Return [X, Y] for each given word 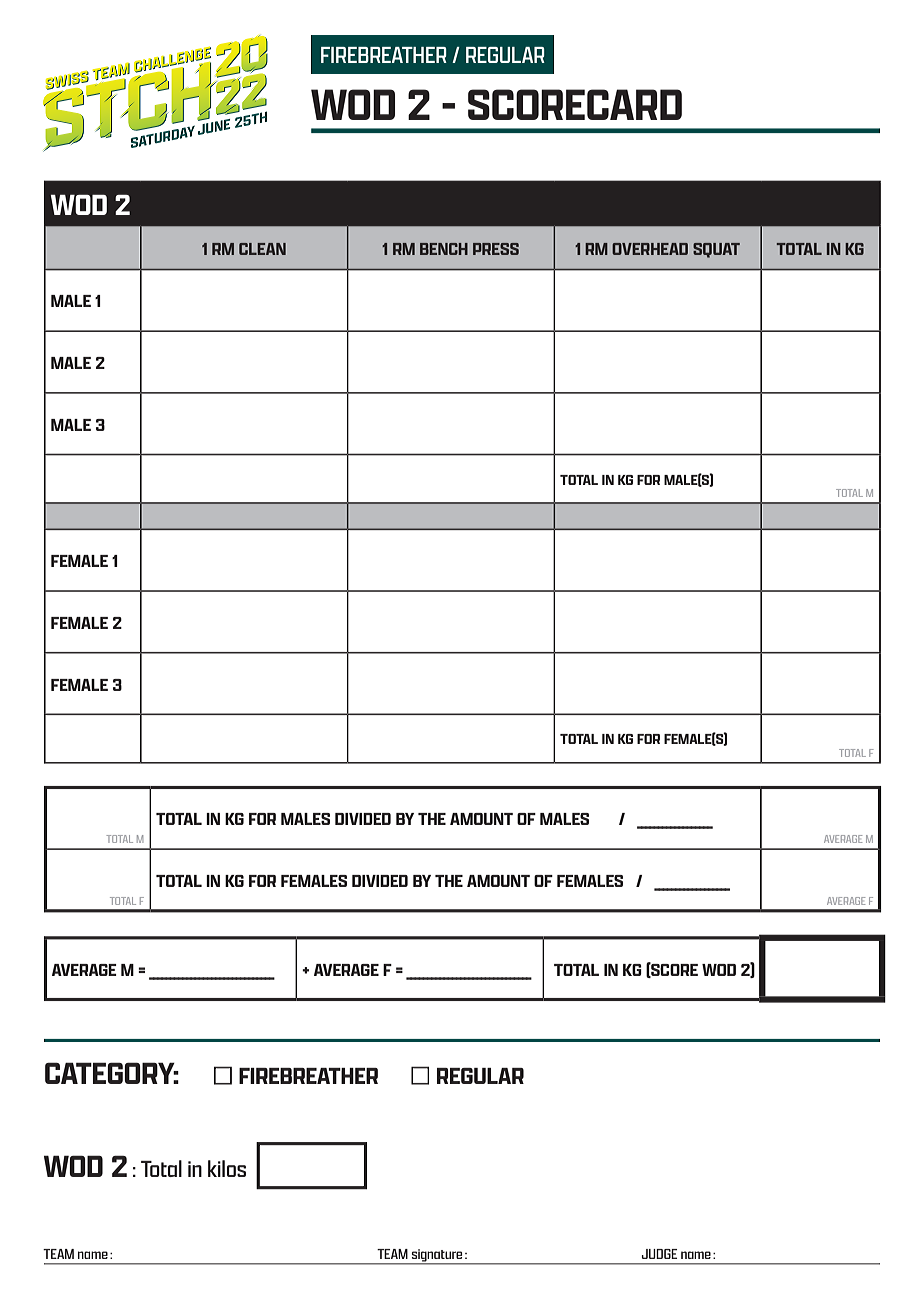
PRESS [496, 249]
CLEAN [262, 249]
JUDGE [659, 1254]
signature [437, 1256]
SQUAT [716, 250]
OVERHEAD [650, 249]
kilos [227, 1168]
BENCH [444, 249]
